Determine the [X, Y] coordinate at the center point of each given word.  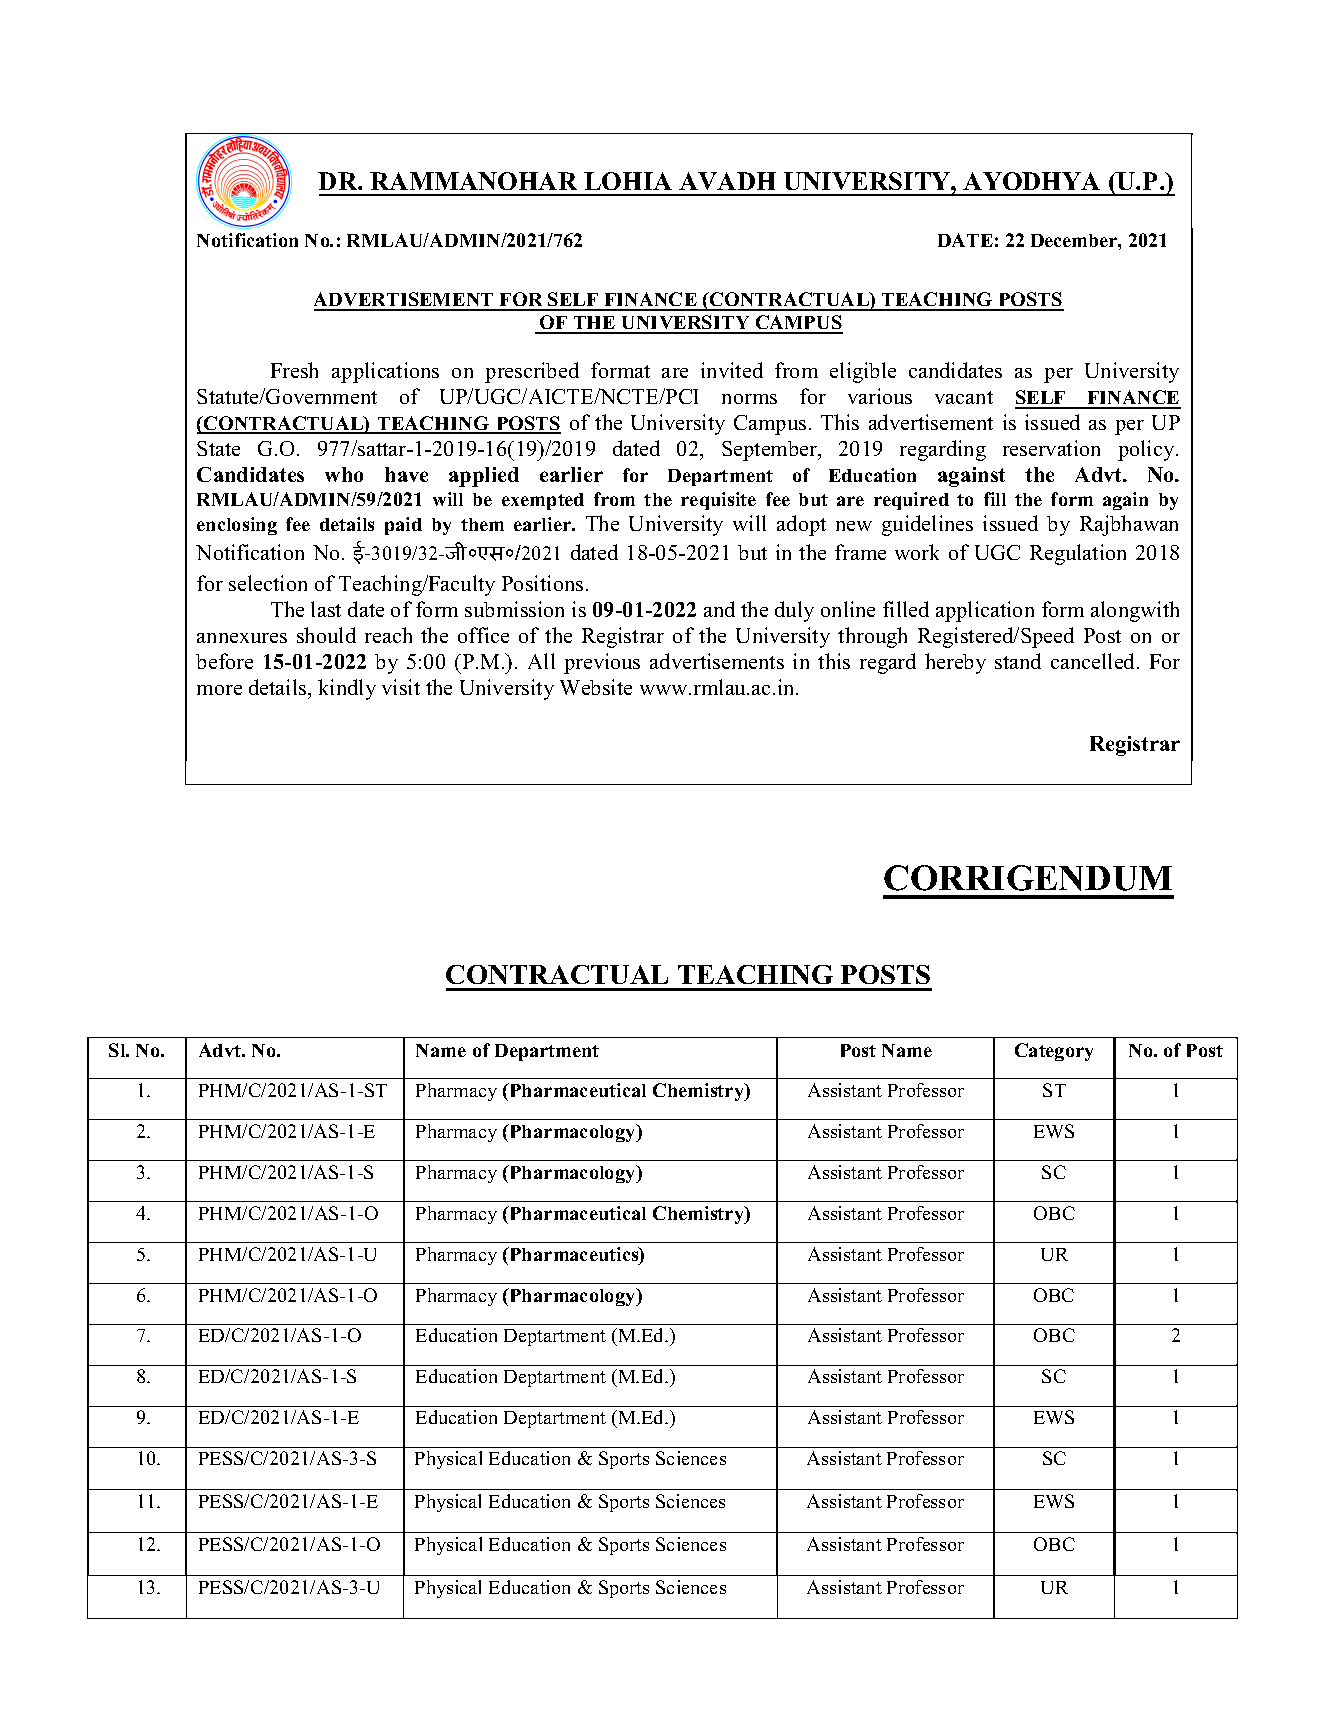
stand [1018, 661]
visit [401, 687]
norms [749, 399]
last [326, 609]
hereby [955, 663]
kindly [347, 689]
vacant [964, 397]
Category [1054, 1052]
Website [596, 687]
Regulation [1078, 554]
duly [794, 611]
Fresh [294, 370]
